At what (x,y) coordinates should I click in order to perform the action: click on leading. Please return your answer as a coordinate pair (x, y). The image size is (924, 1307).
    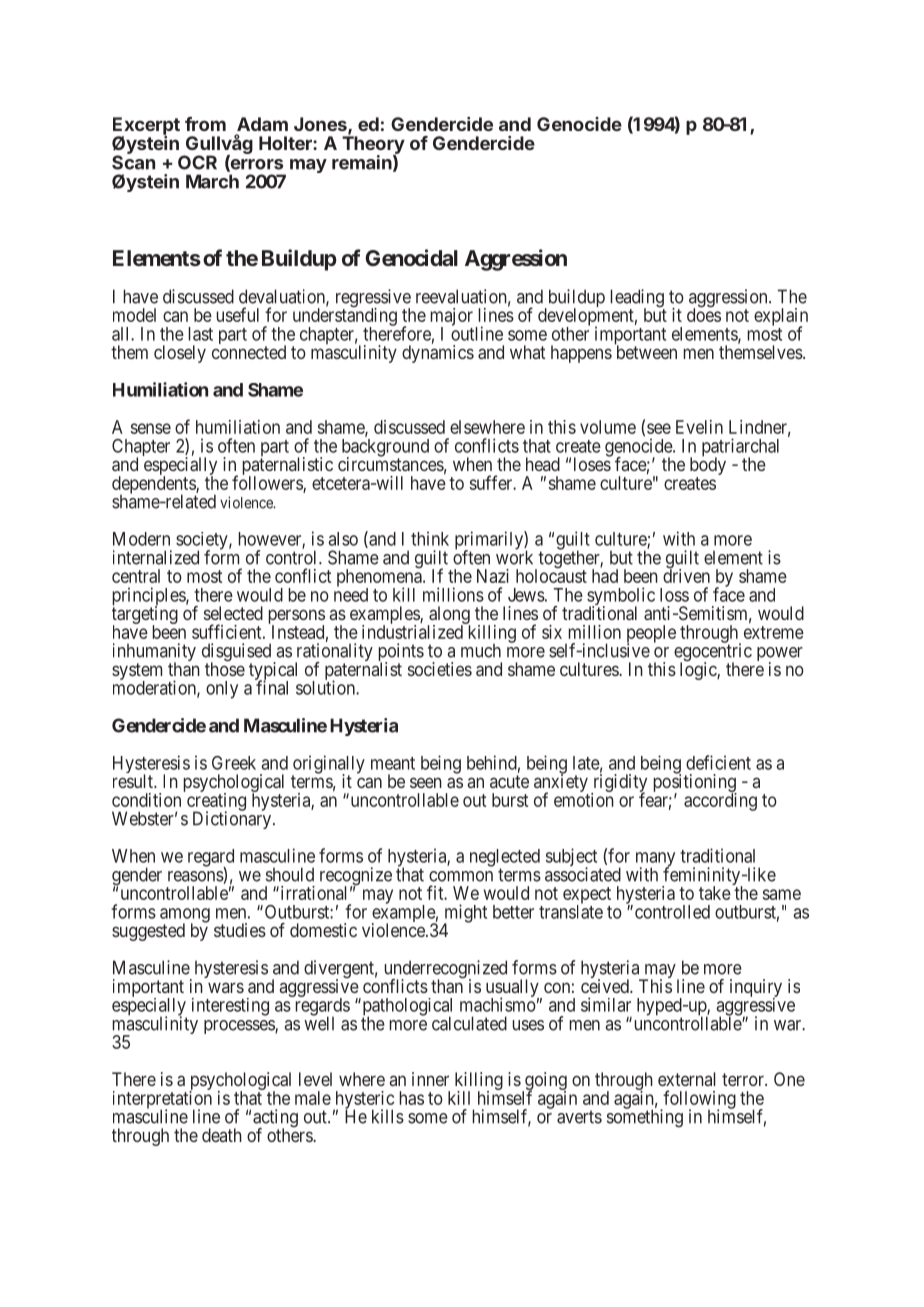
    Looking at the image, I should click on (638, 299).
